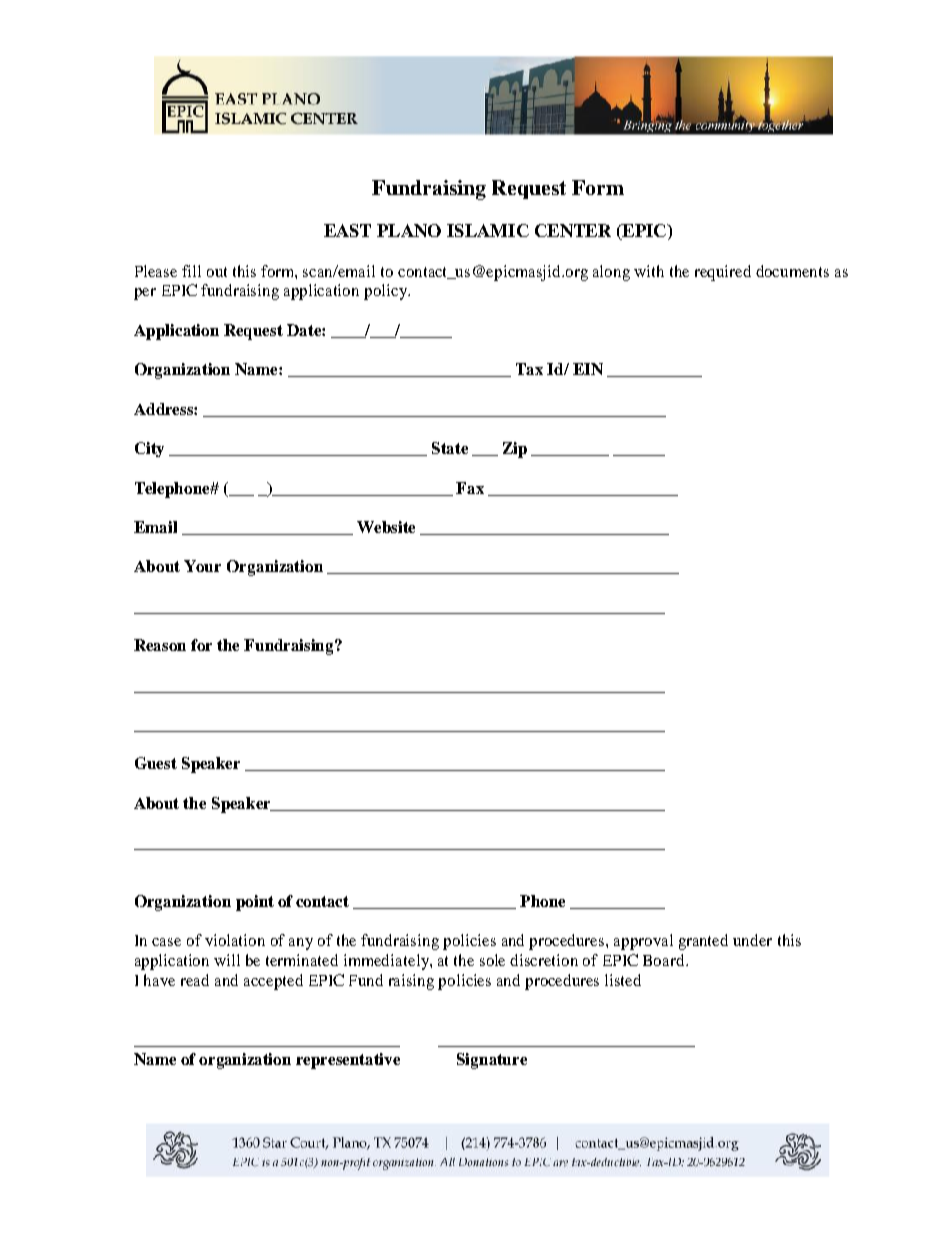  I want to click on read, so click(195, 980).
